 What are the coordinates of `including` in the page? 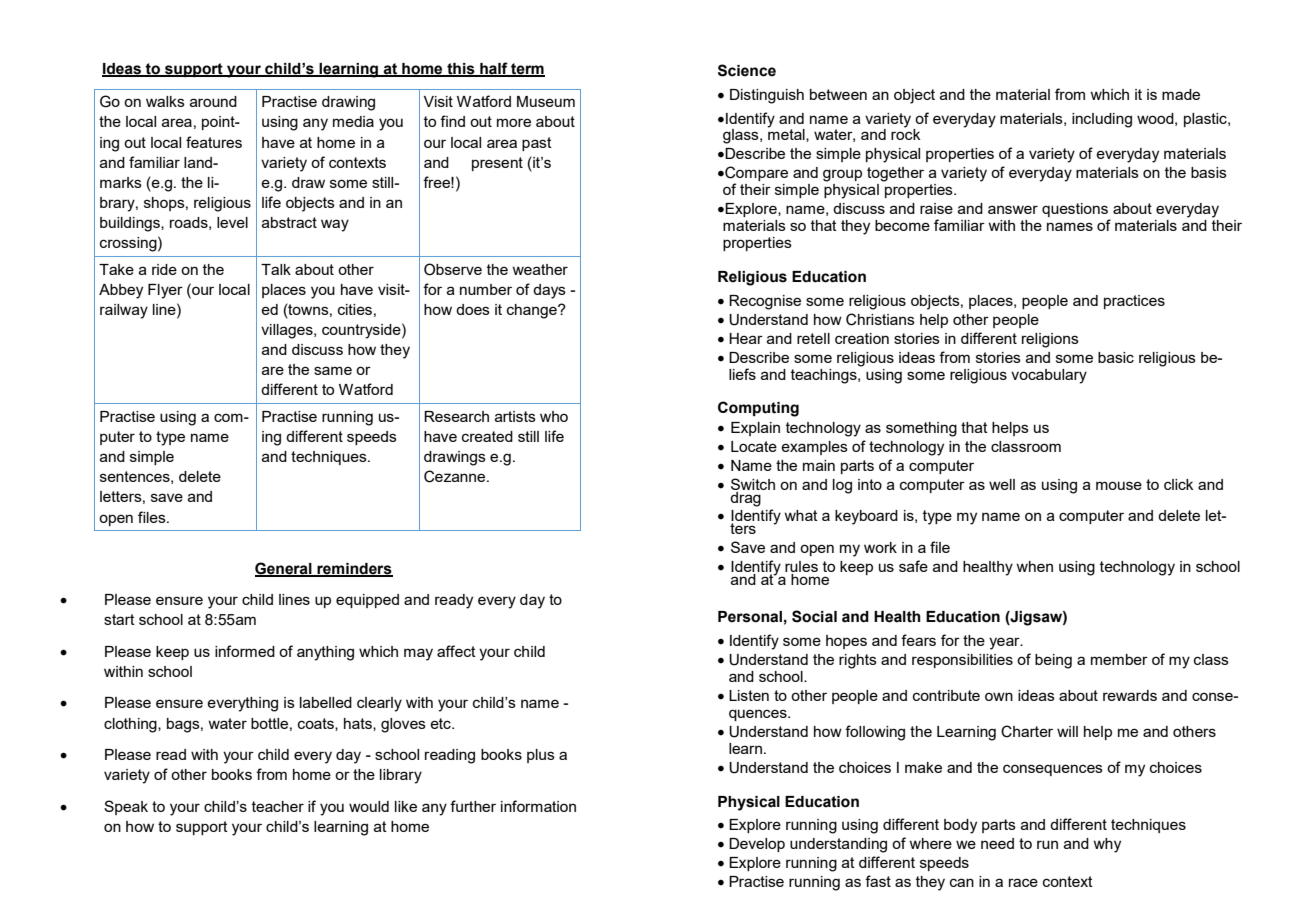 It's located at (1102, 120).
